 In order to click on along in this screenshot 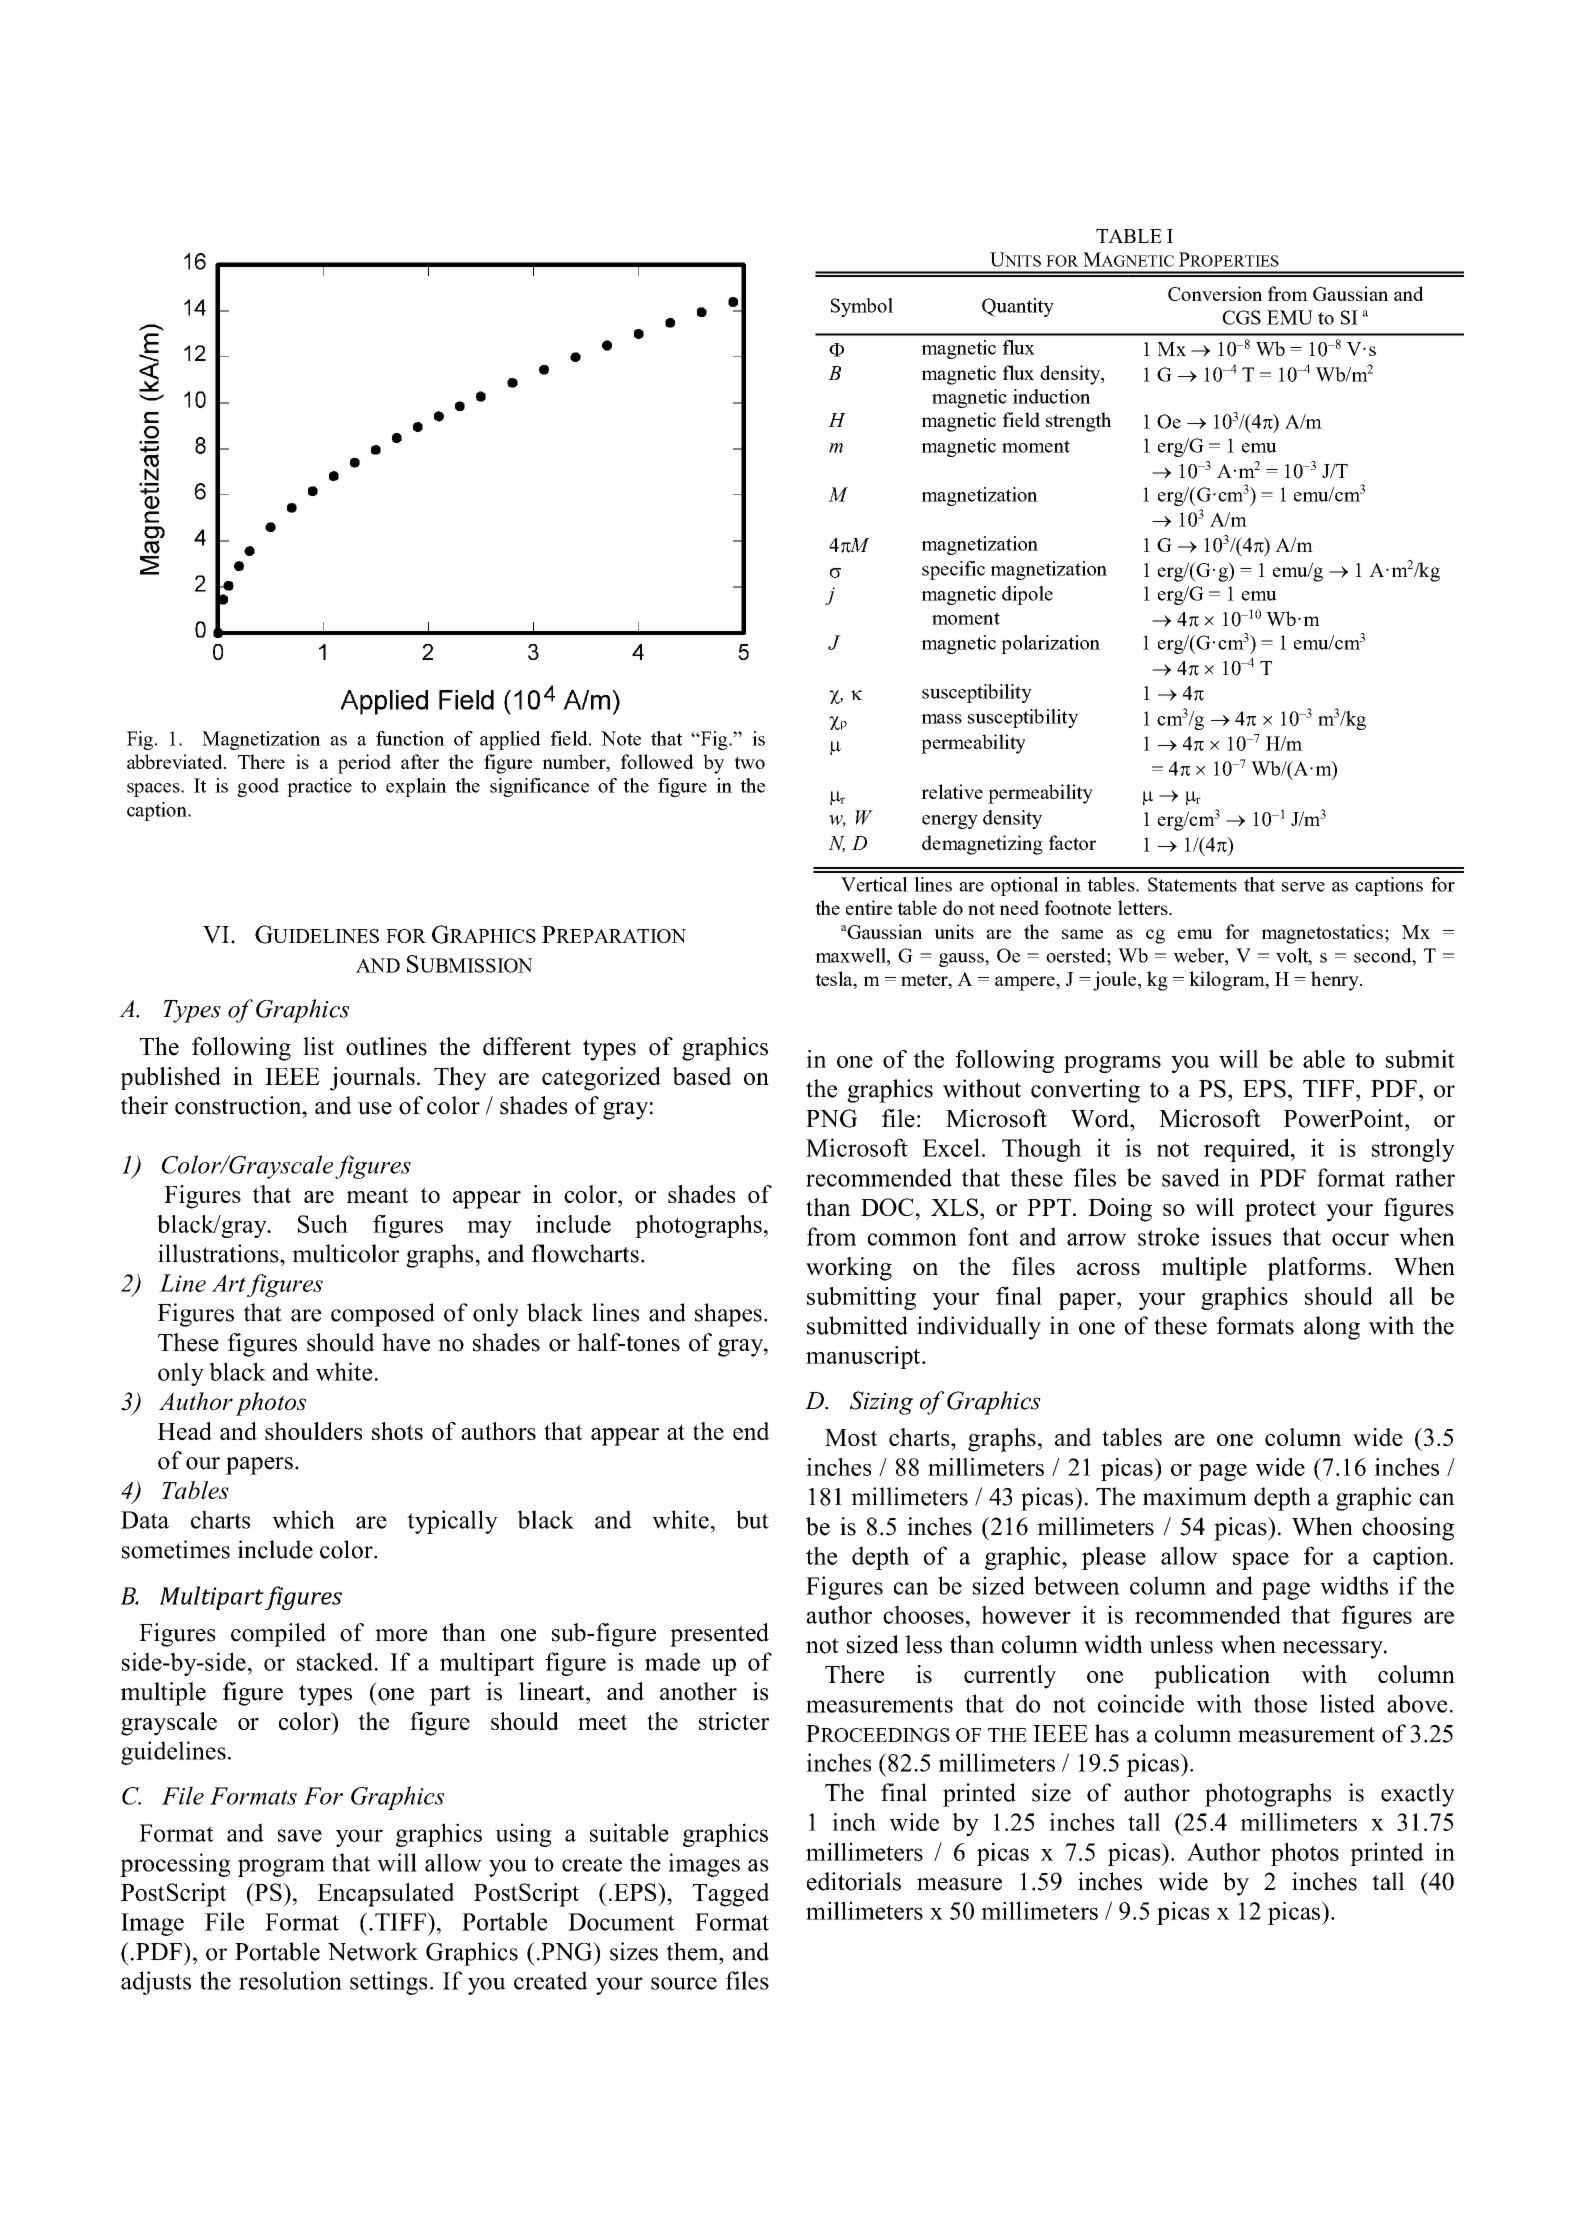, I will do `click(1332, 1328)`.
